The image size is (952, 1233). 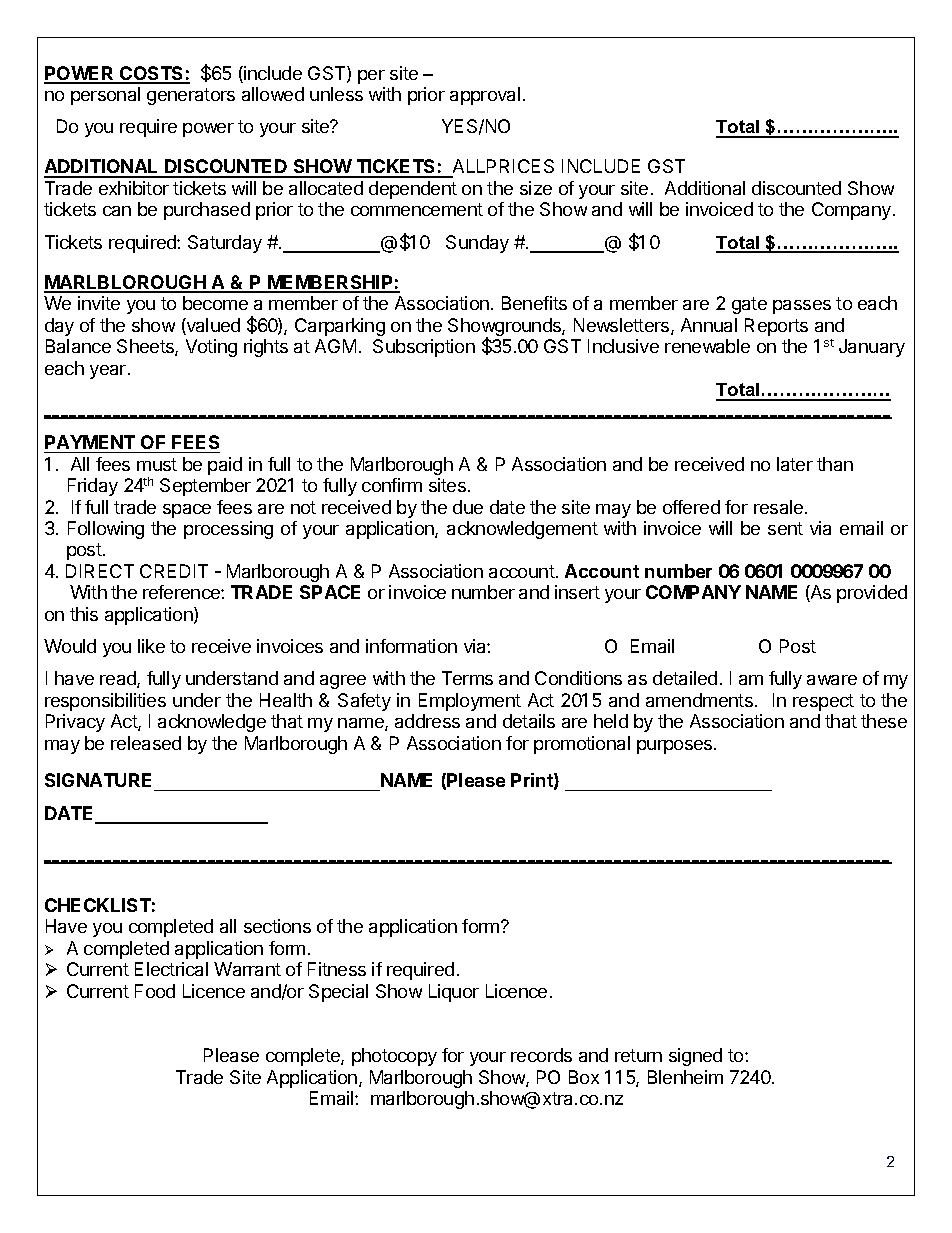 I want to click on Food, so click(x=155, y=991).
